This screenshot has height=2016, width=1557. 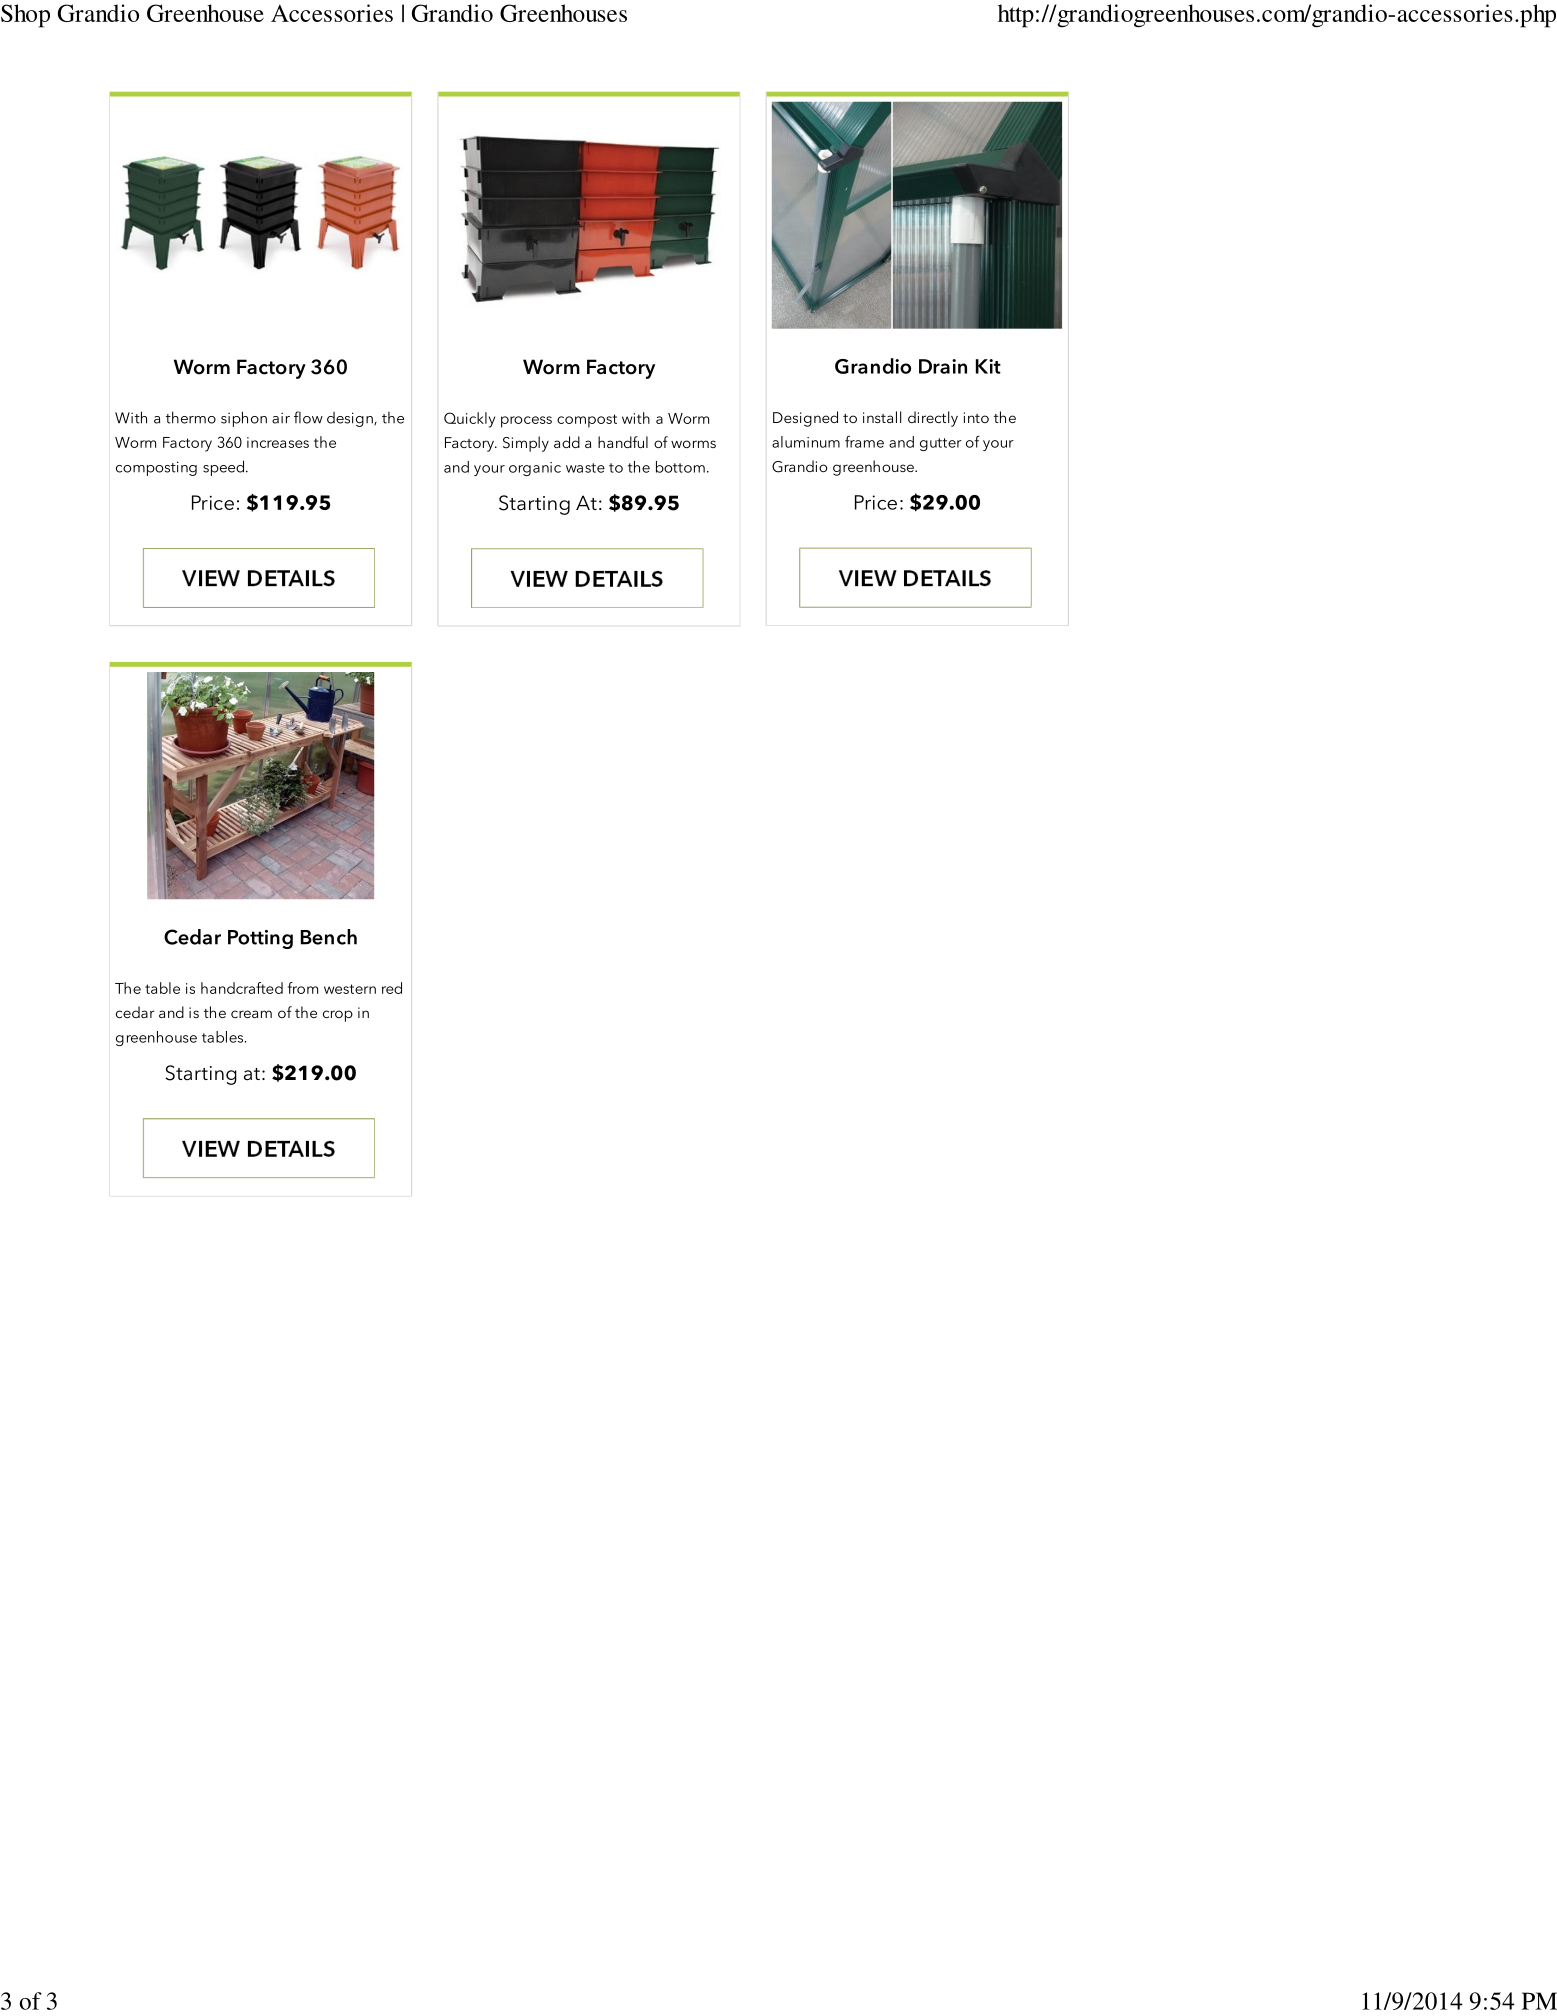 I want to click on organic, so click(x=535, y=469).
